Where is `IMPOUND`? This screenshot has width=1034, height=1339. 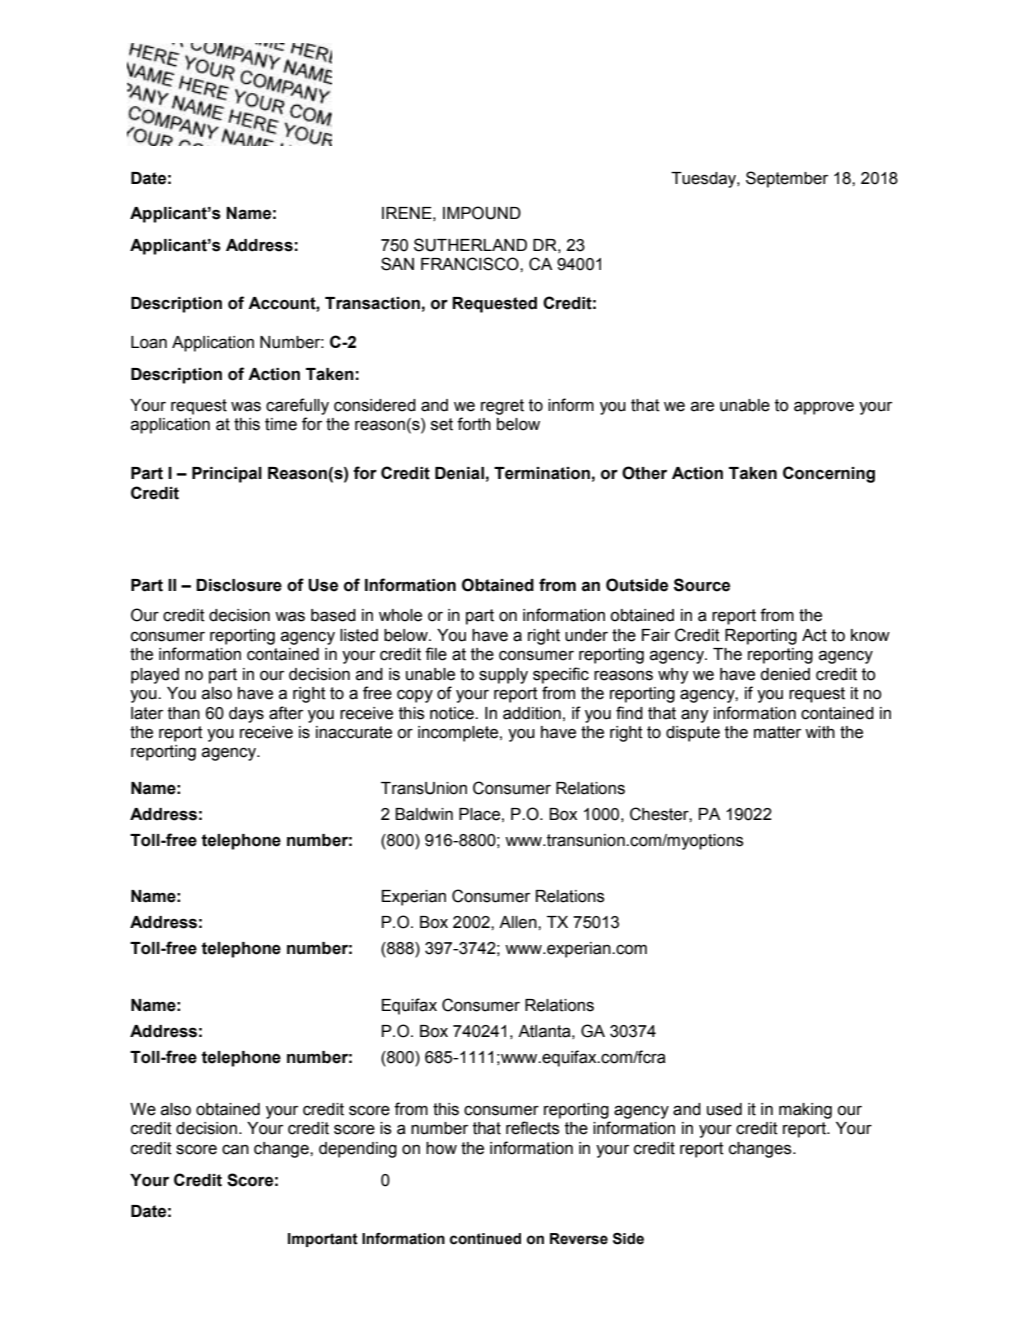 IMPOUND is located at coordinates (482, 213).
